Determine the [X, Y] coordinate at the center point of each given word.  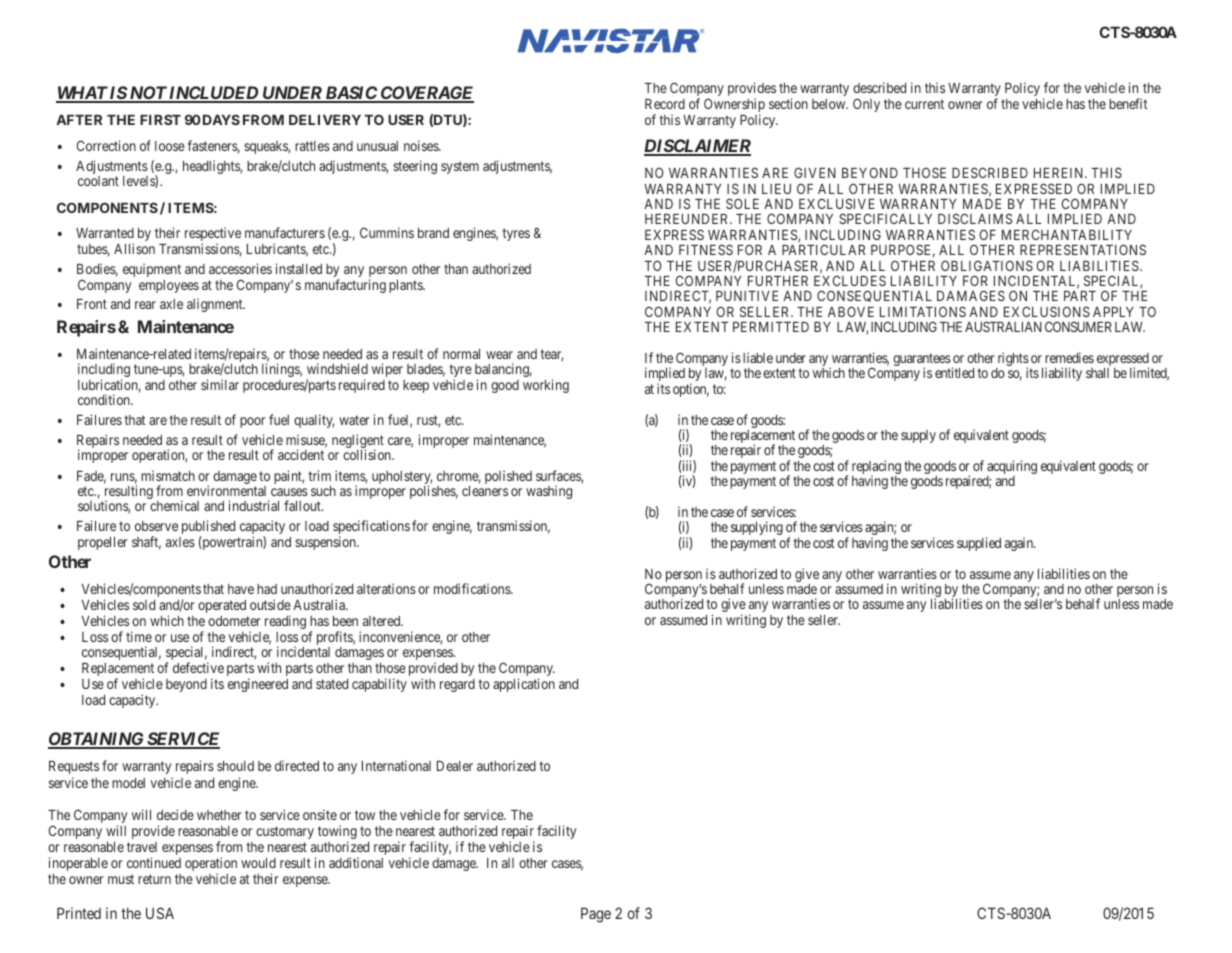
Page [596, 915]
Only [866, 105]
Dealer [455, 766]
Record [665, 104]
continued [154, 862]
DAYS [220, 119]
